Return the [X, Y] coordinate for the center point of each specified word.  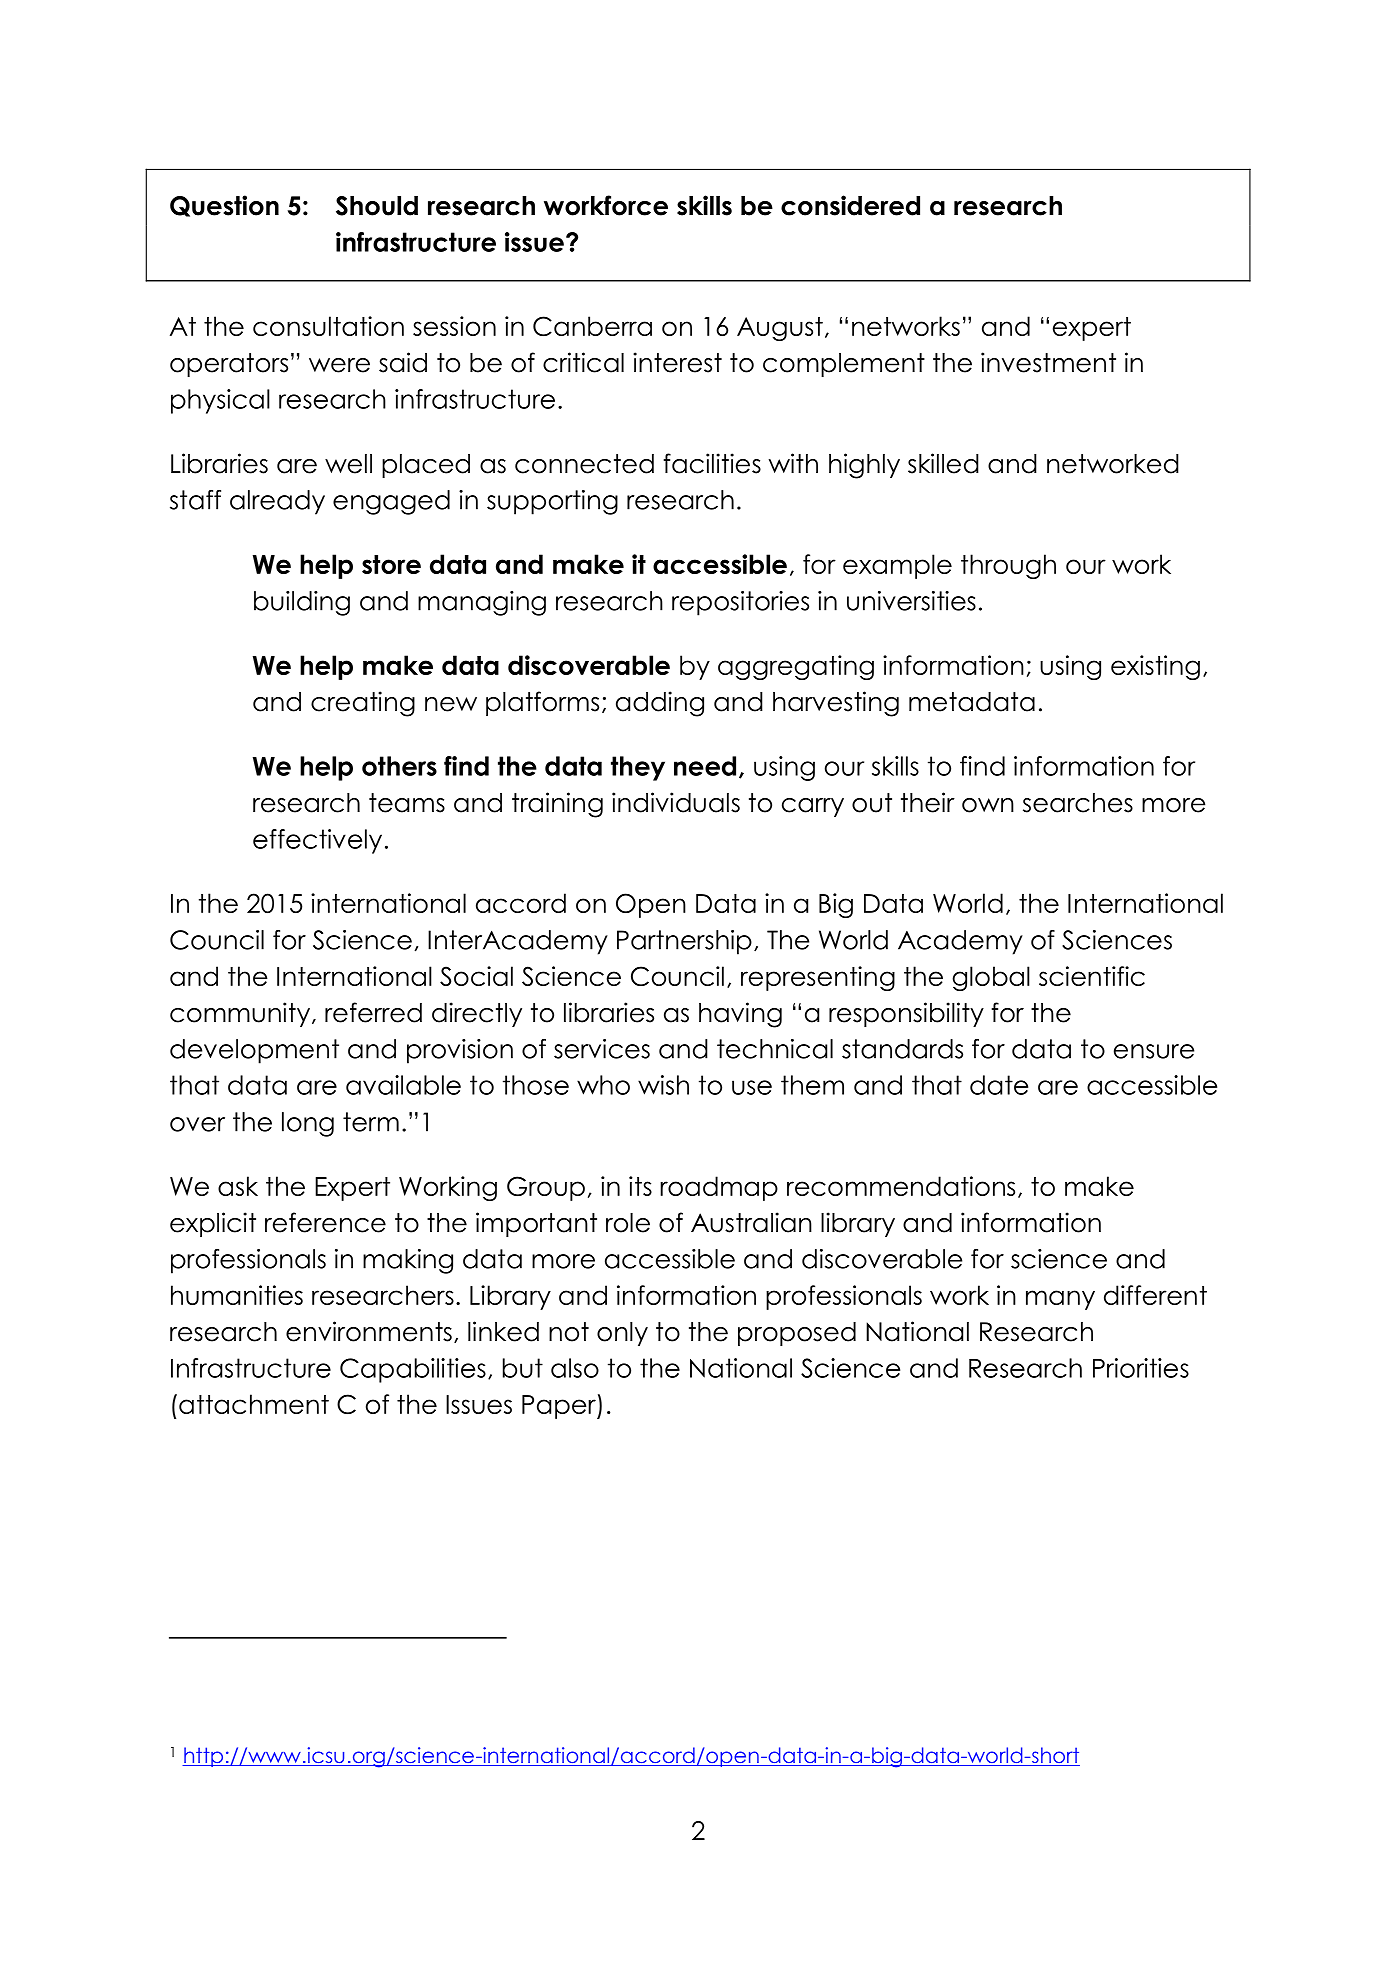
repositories [740, 603]
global [991, 978]
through [1008, 566]
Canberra [592, 326]
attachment [254, 1404]
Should [377, 206]
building [302, 603]
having [740, 1015]
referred [373, 1012]
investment [1048, 362]
